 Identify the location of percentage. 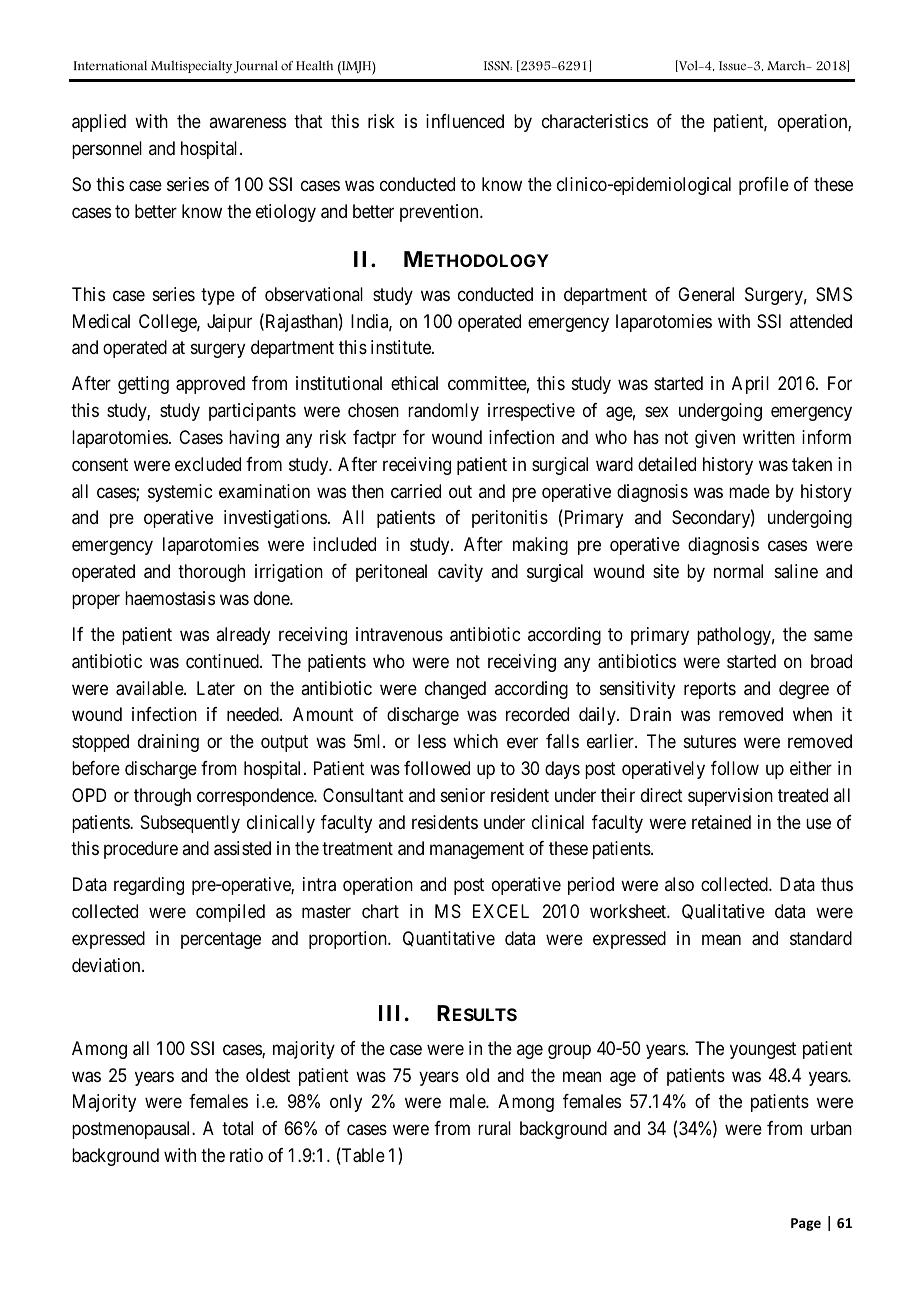
(221, 940).
